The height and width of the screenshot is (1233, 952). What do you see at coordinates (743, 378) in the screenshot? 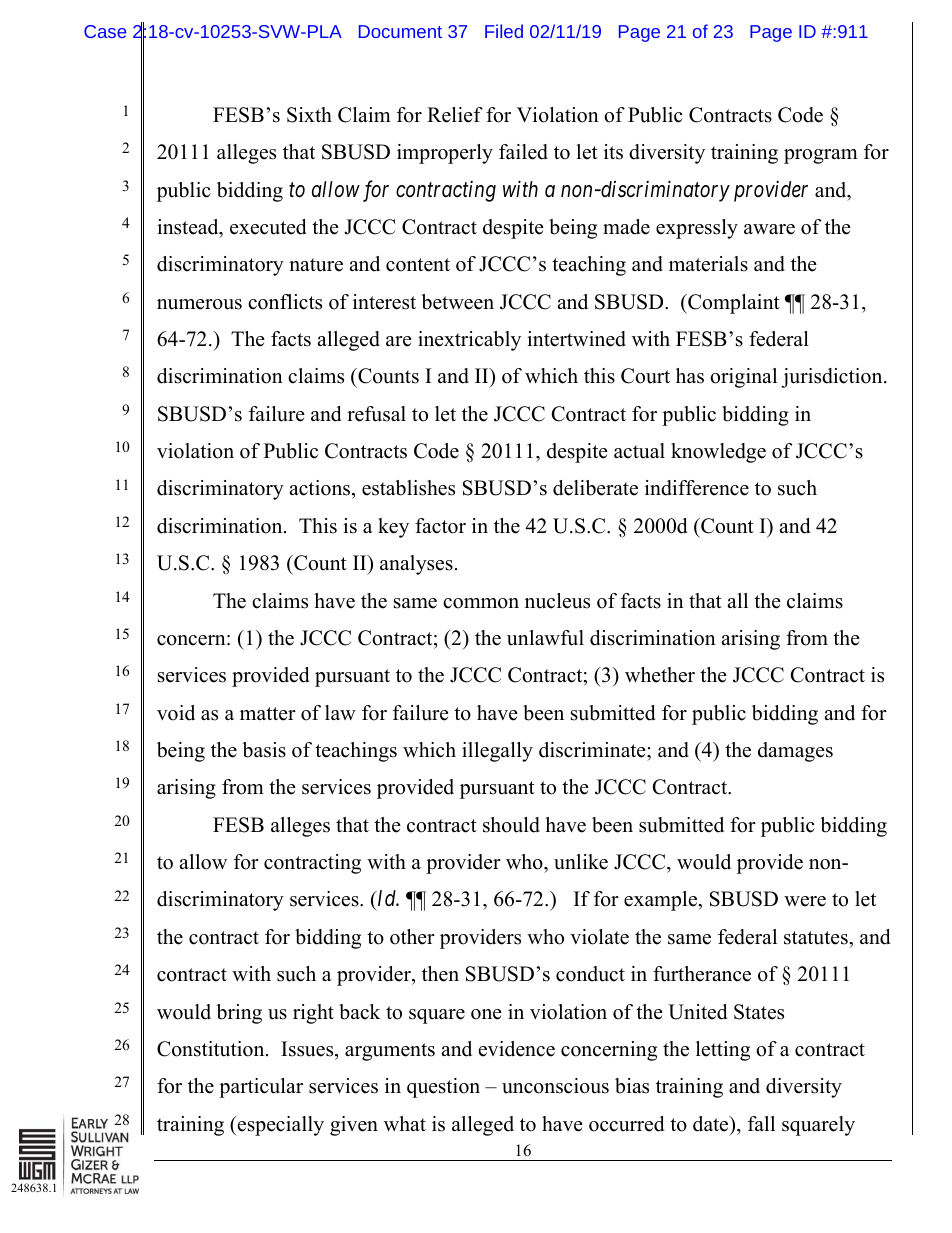
I see `original` at bounding box center [743, 378].
